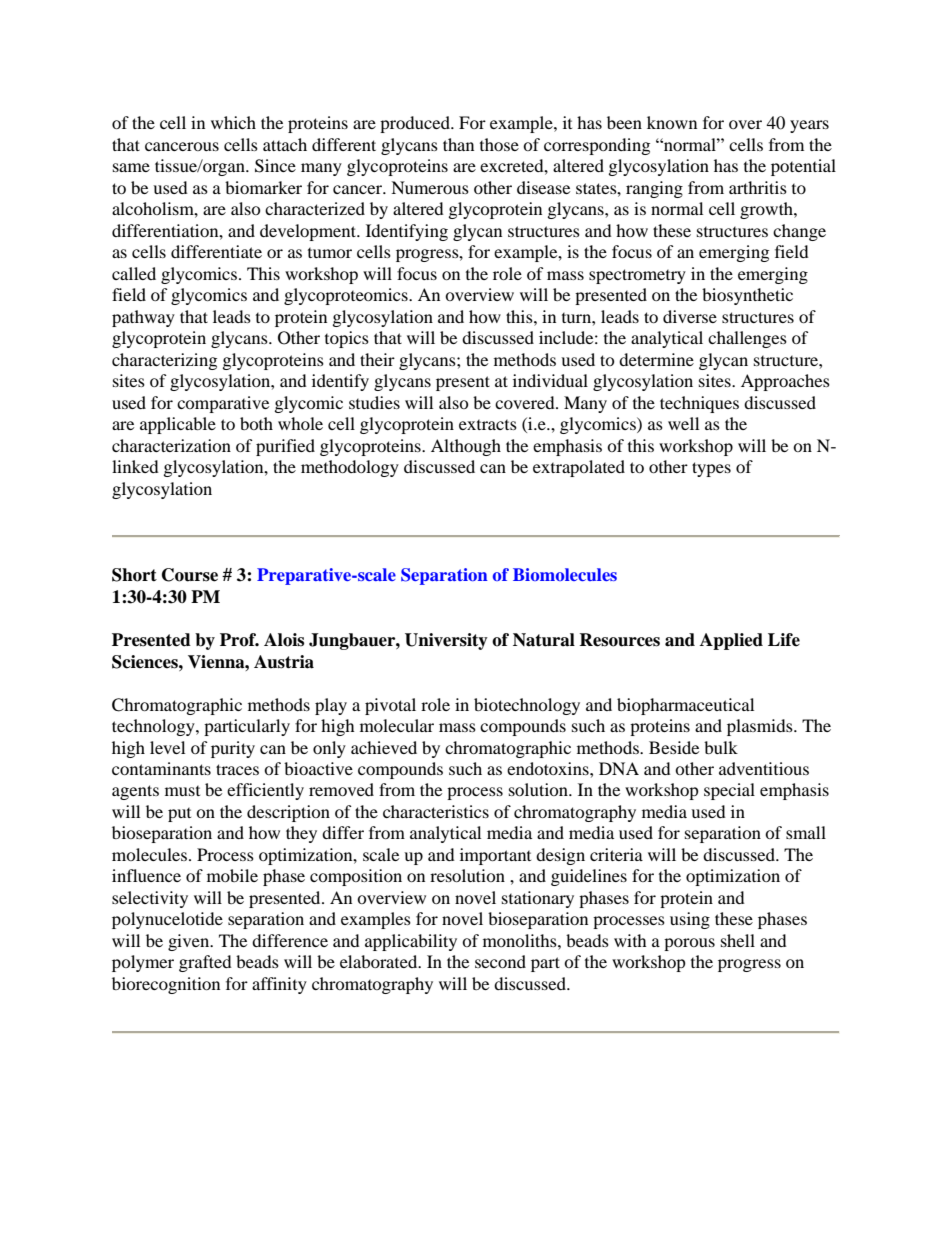 This page has width=952, height=1233. I want to click on challenges, so click(747, 339).
